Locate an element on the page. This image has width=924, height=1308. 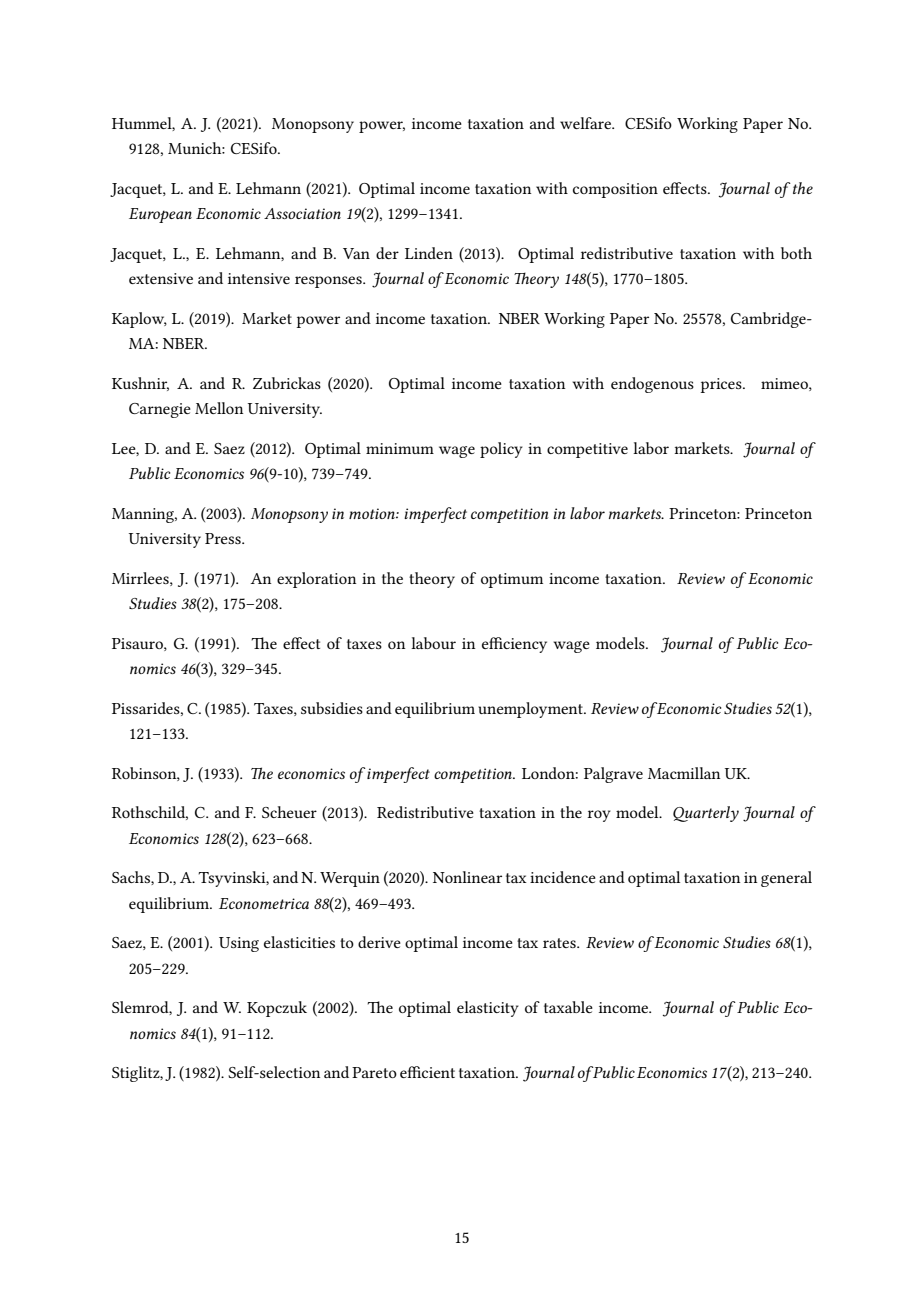
Using is located at coordinates (239, 944).
